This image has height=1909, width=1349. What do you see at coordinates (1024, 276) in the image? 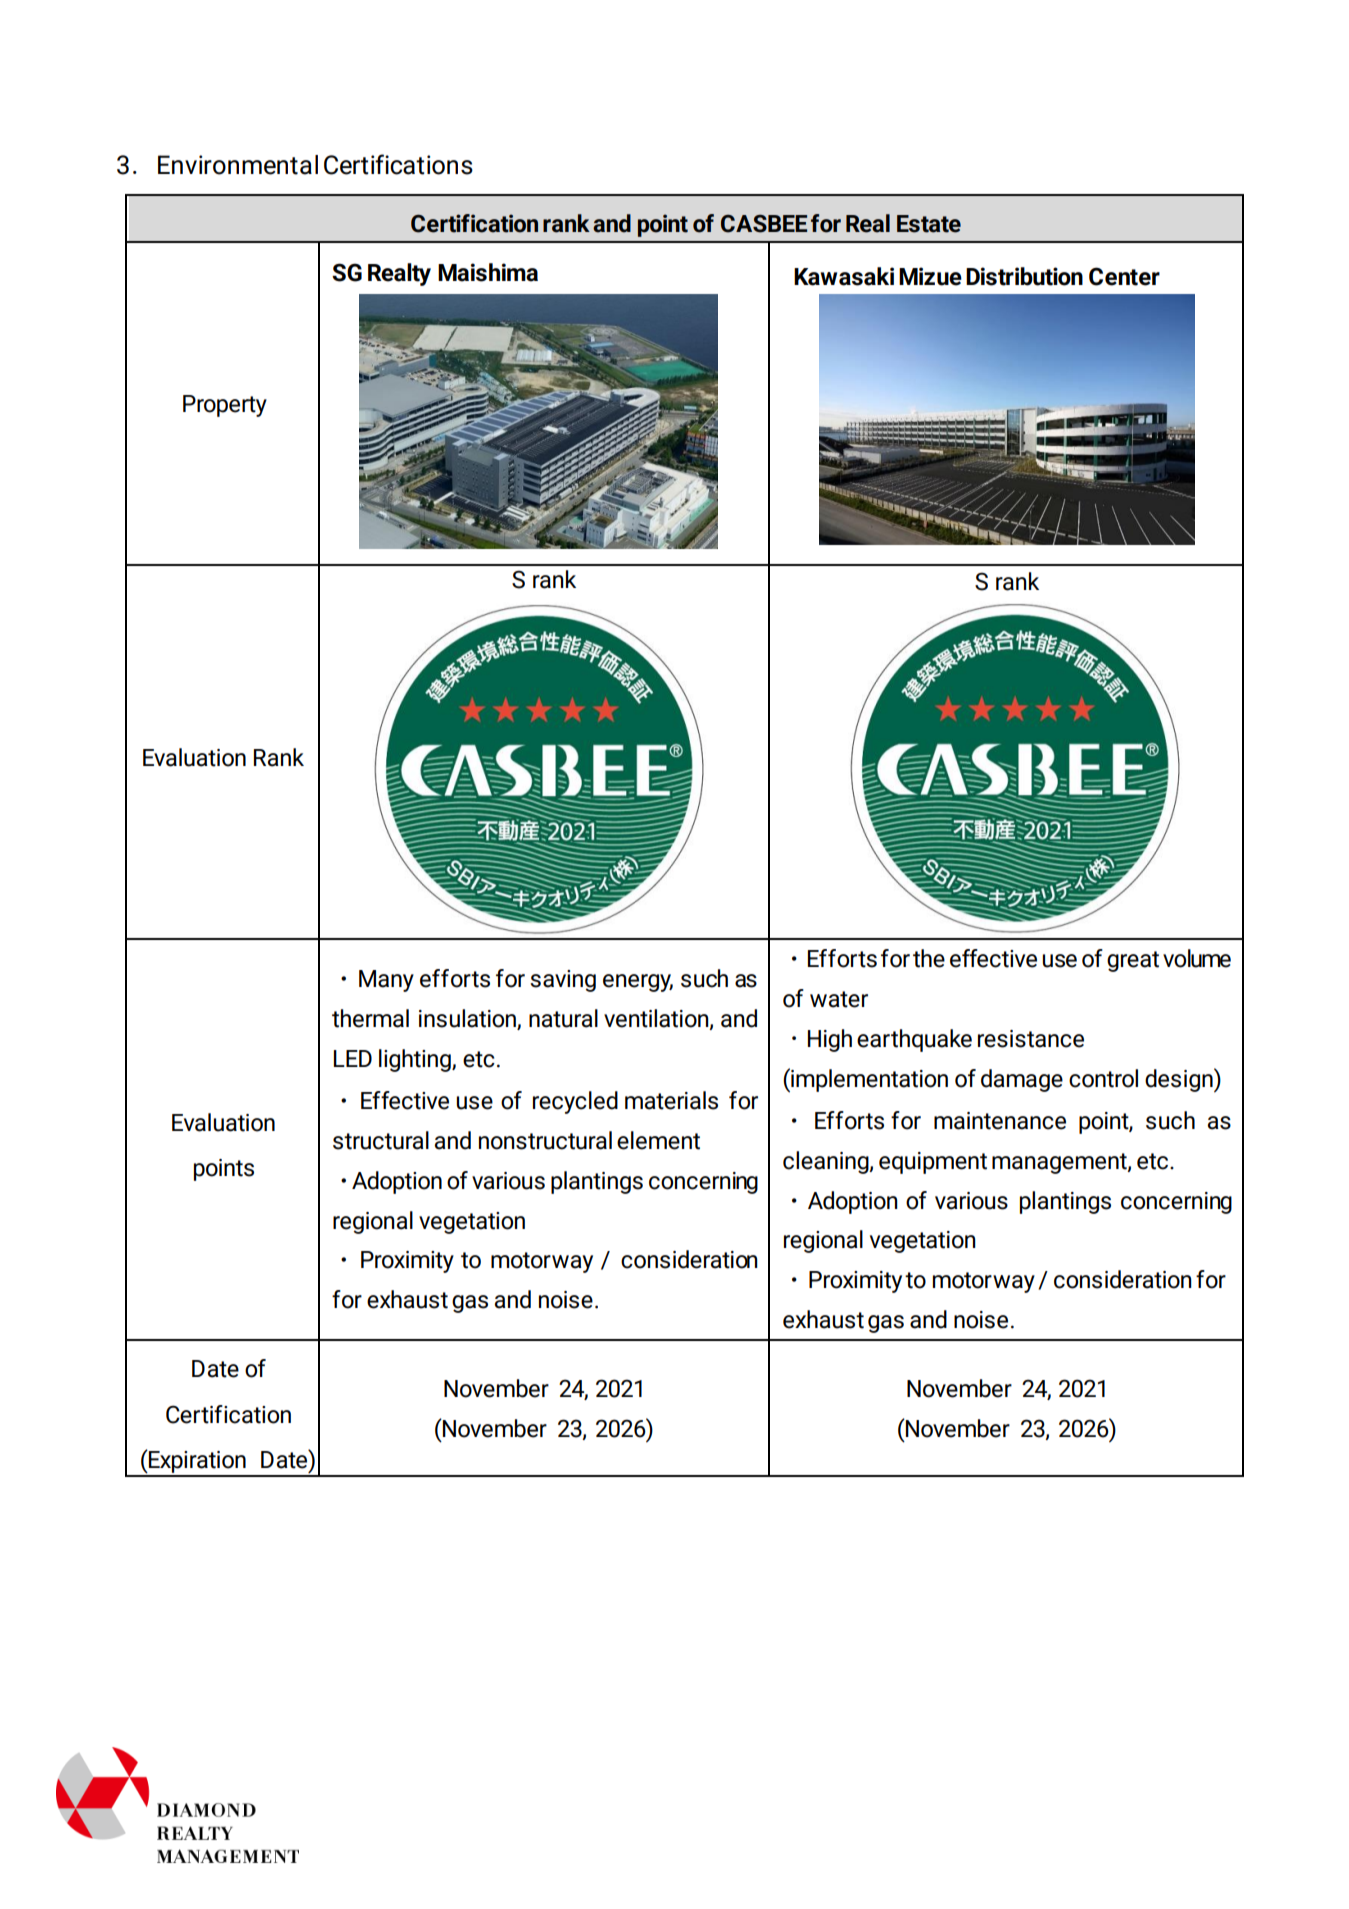
I see `Distribution` at bounding box center [1024, 276].
